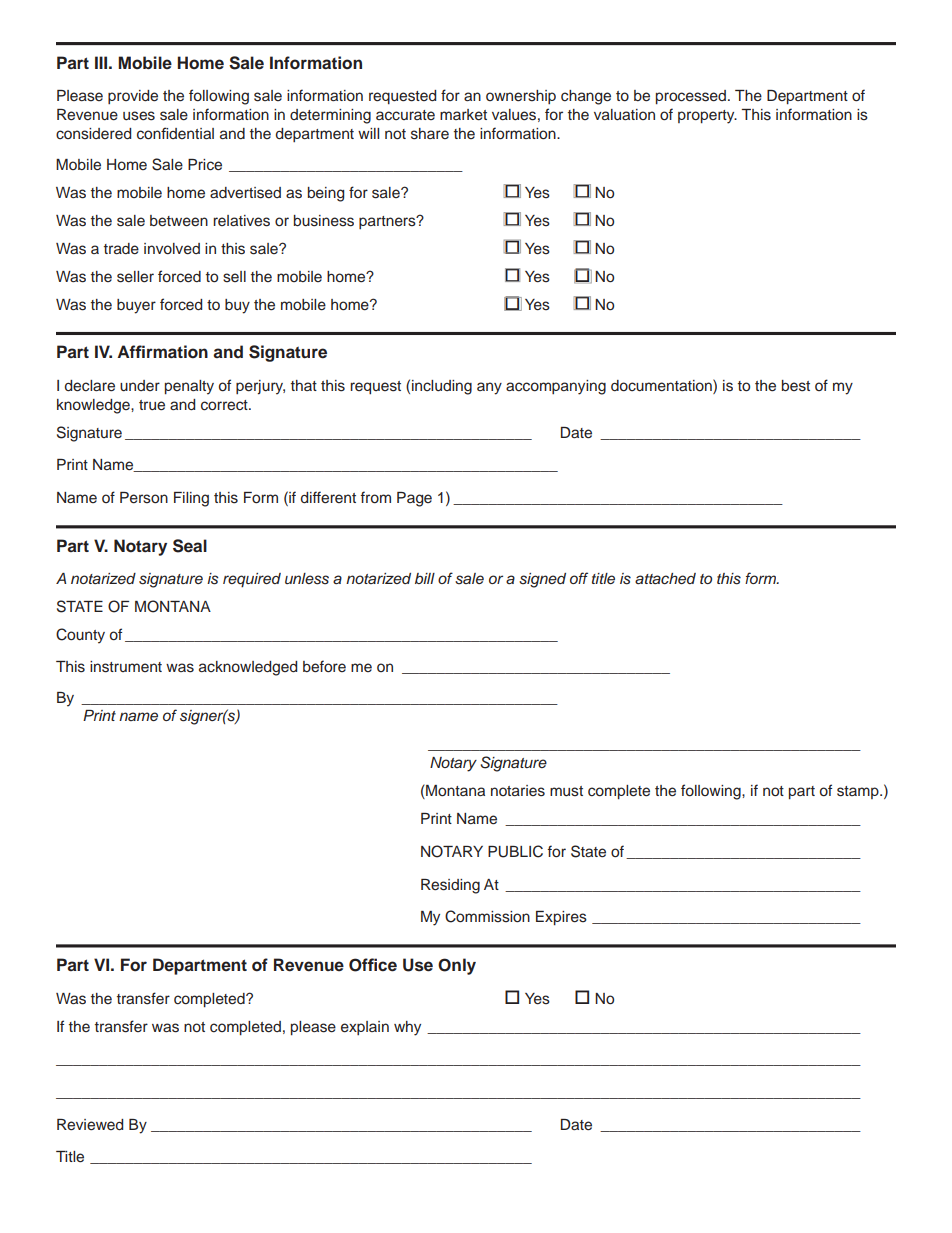 This document has height=1233, width=952. Describe the element at coordinates (139, 116) in the document. I see `uses` at that location.
